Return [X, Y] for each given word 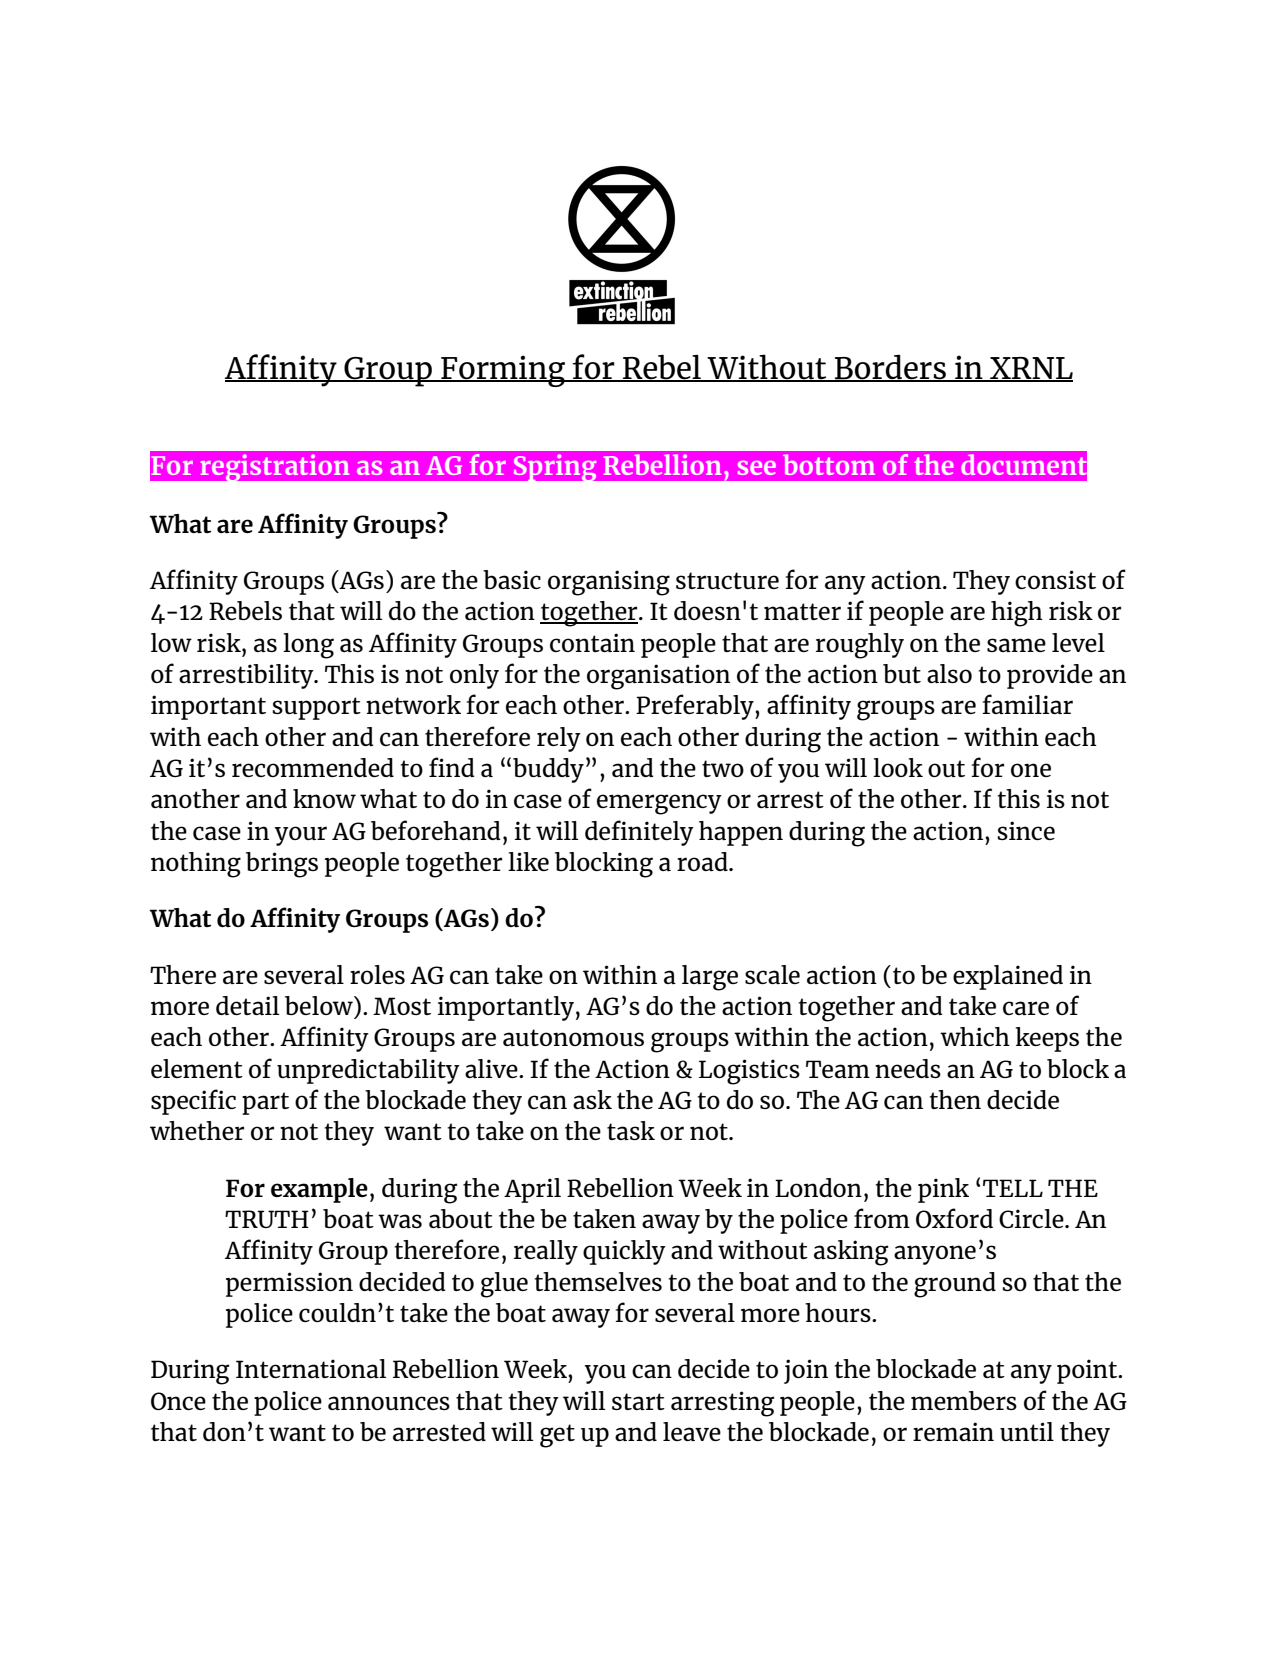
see [757, 468]
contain [592, 642]
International [311, 1368]
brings [282, 865]
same [1016, 645]
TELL [1013, 1188]
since [1026, 830]
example [319, 1190]
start [638, 1401]
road [703, 861]
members [964, 1400]
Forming [503, 371]
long [308, 646]
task [631, 1130]
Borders [890, 368]
